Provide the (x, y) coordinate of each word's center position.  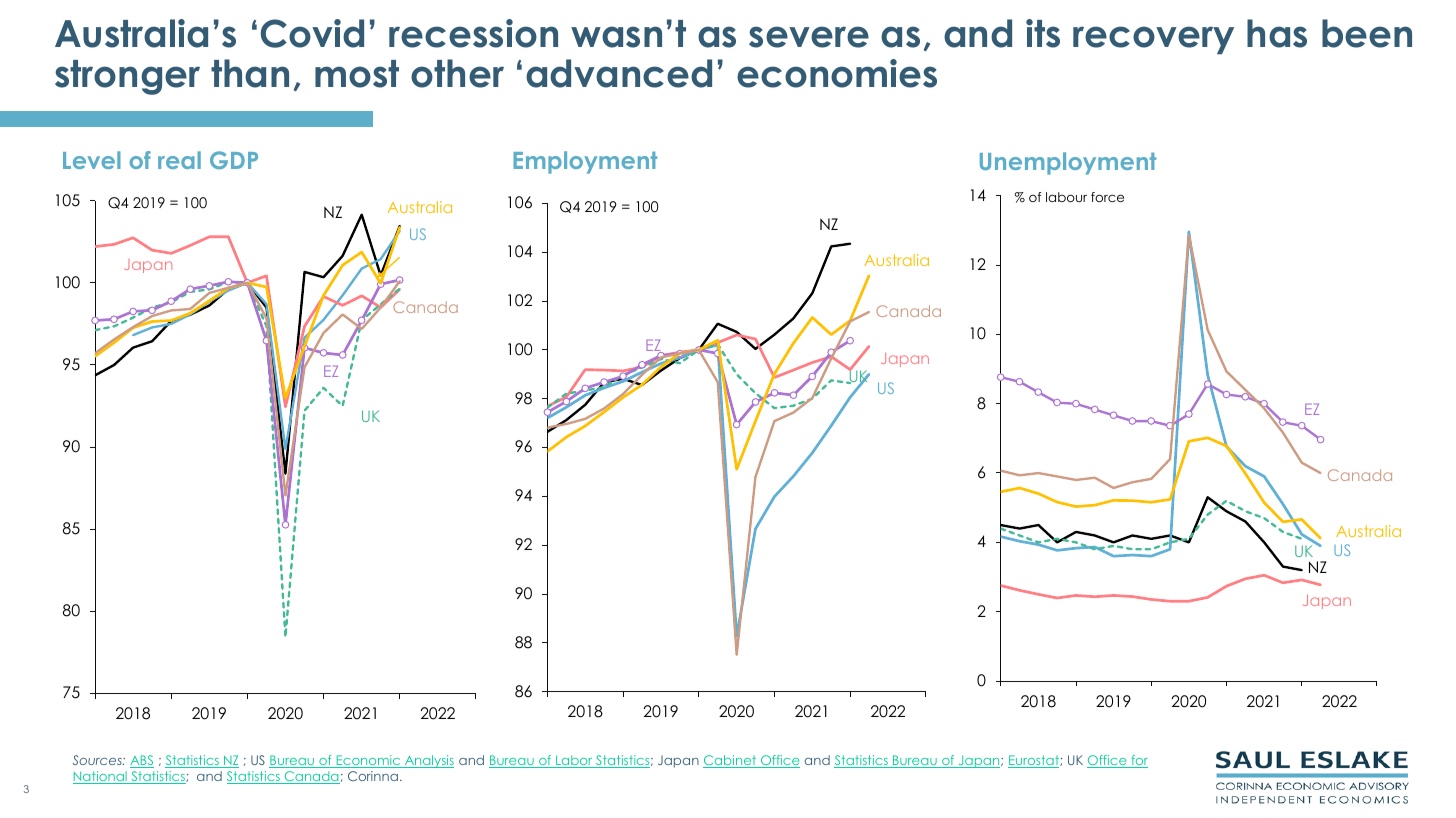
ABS (142, 761)
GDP (234, 160)
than (250, 73)
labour (1066, 197)
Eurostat (1034, 761)
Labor (574, 761)
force (1107, 197)
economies (837, 73)
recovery (1153, 40)
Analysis (428, 761)
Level (92, 160)
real (179, 160)
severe (809, 37)
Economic (368, 761)
